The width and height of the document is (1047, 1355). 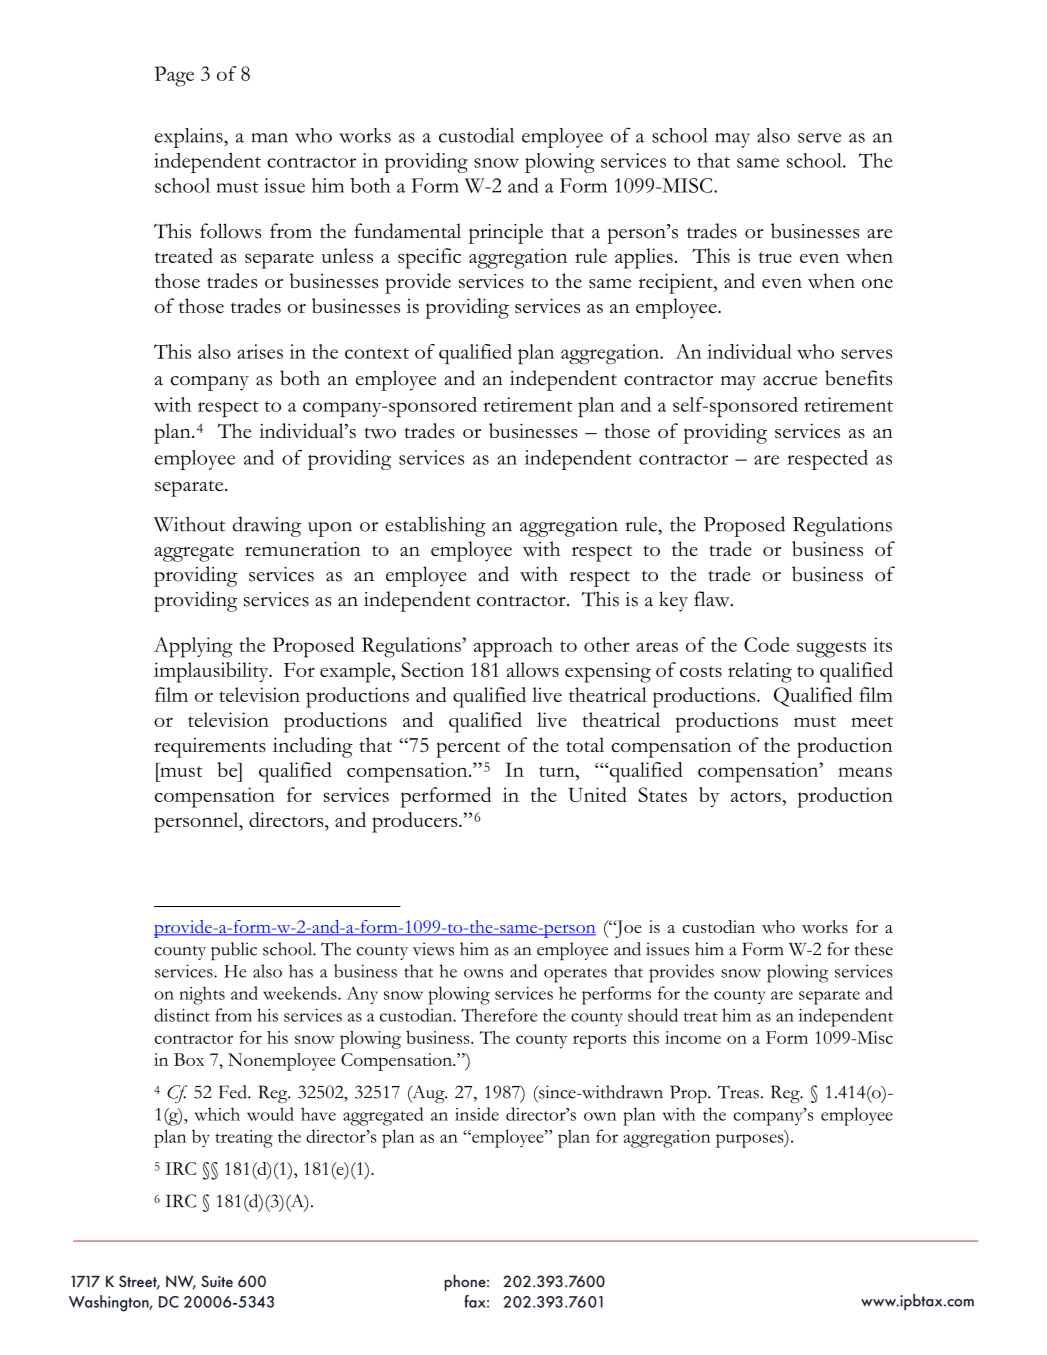 I want to click on accrue, so click(x=790, y=381).
